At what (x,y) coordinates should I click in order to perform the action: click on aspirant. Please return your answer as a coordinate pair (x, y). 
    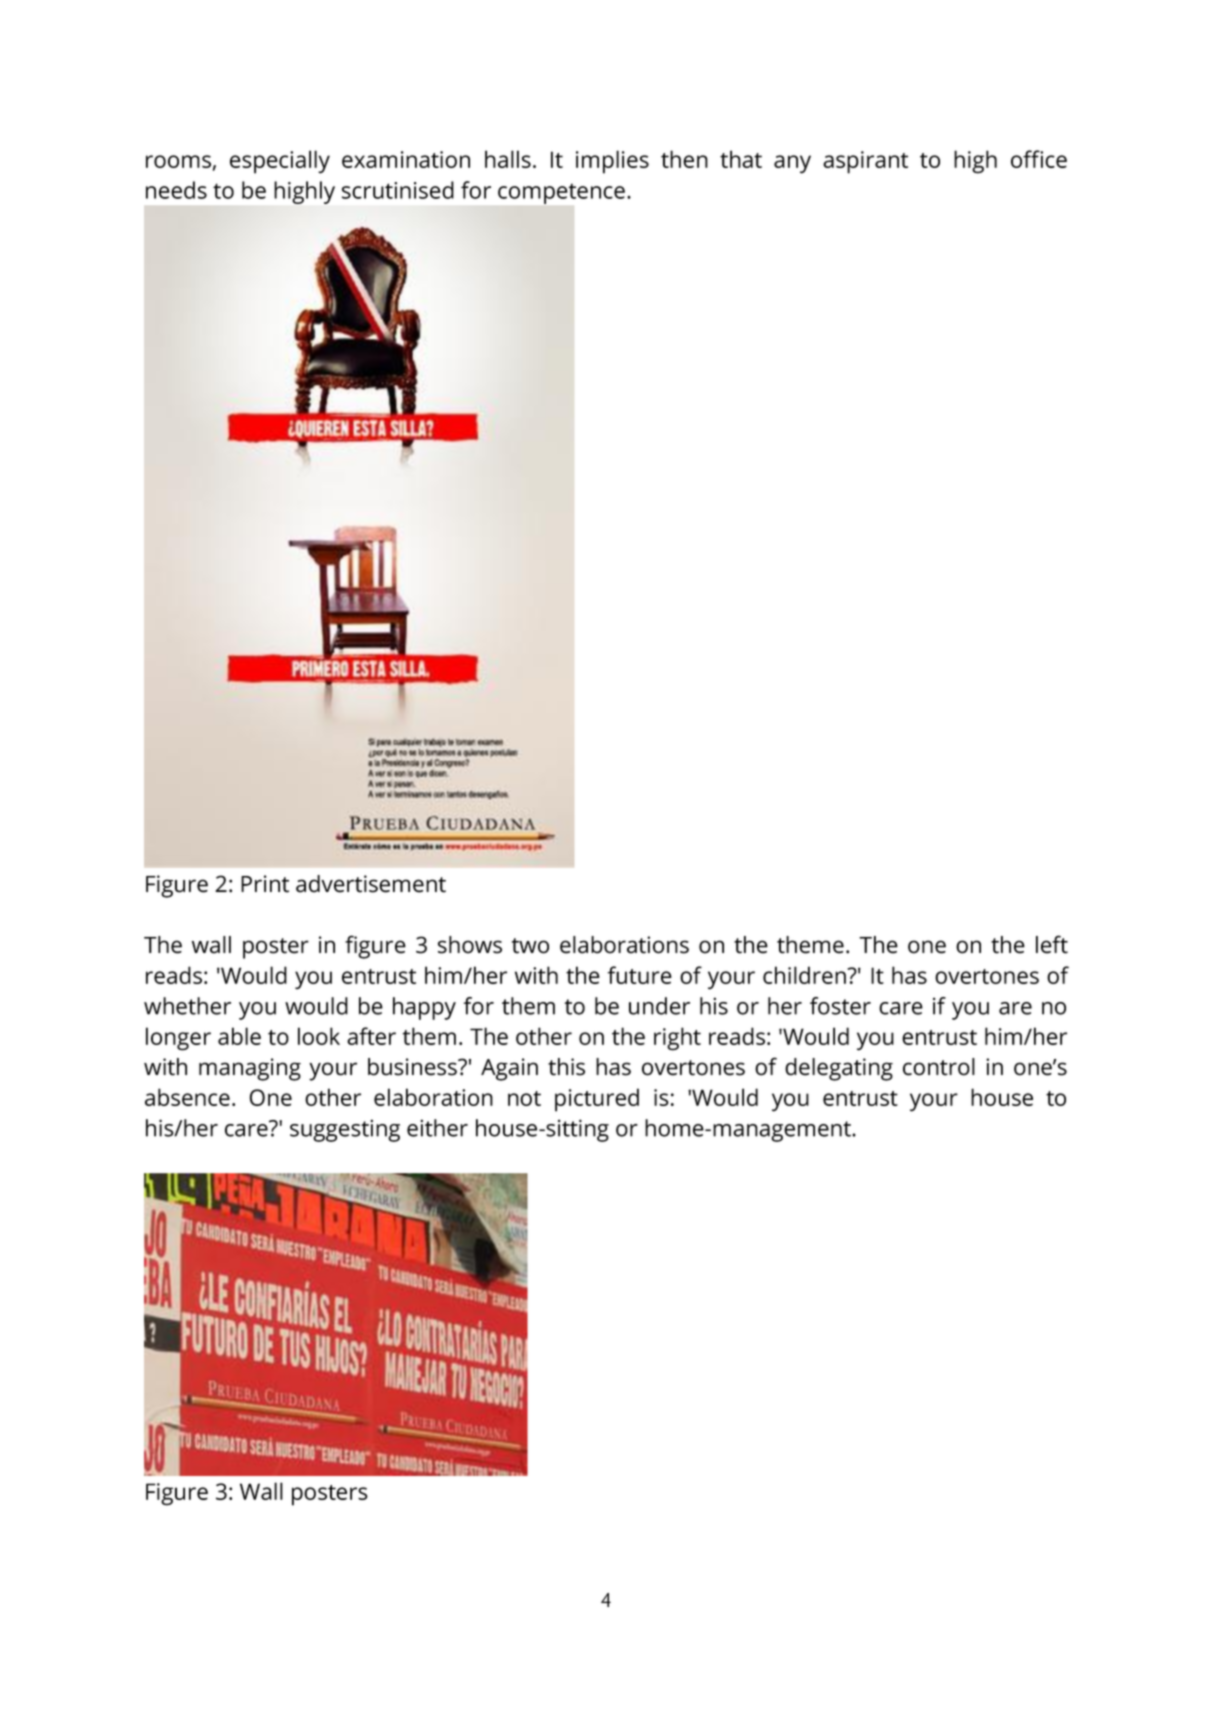
    Looking at the image, I should click on (865, 162).
